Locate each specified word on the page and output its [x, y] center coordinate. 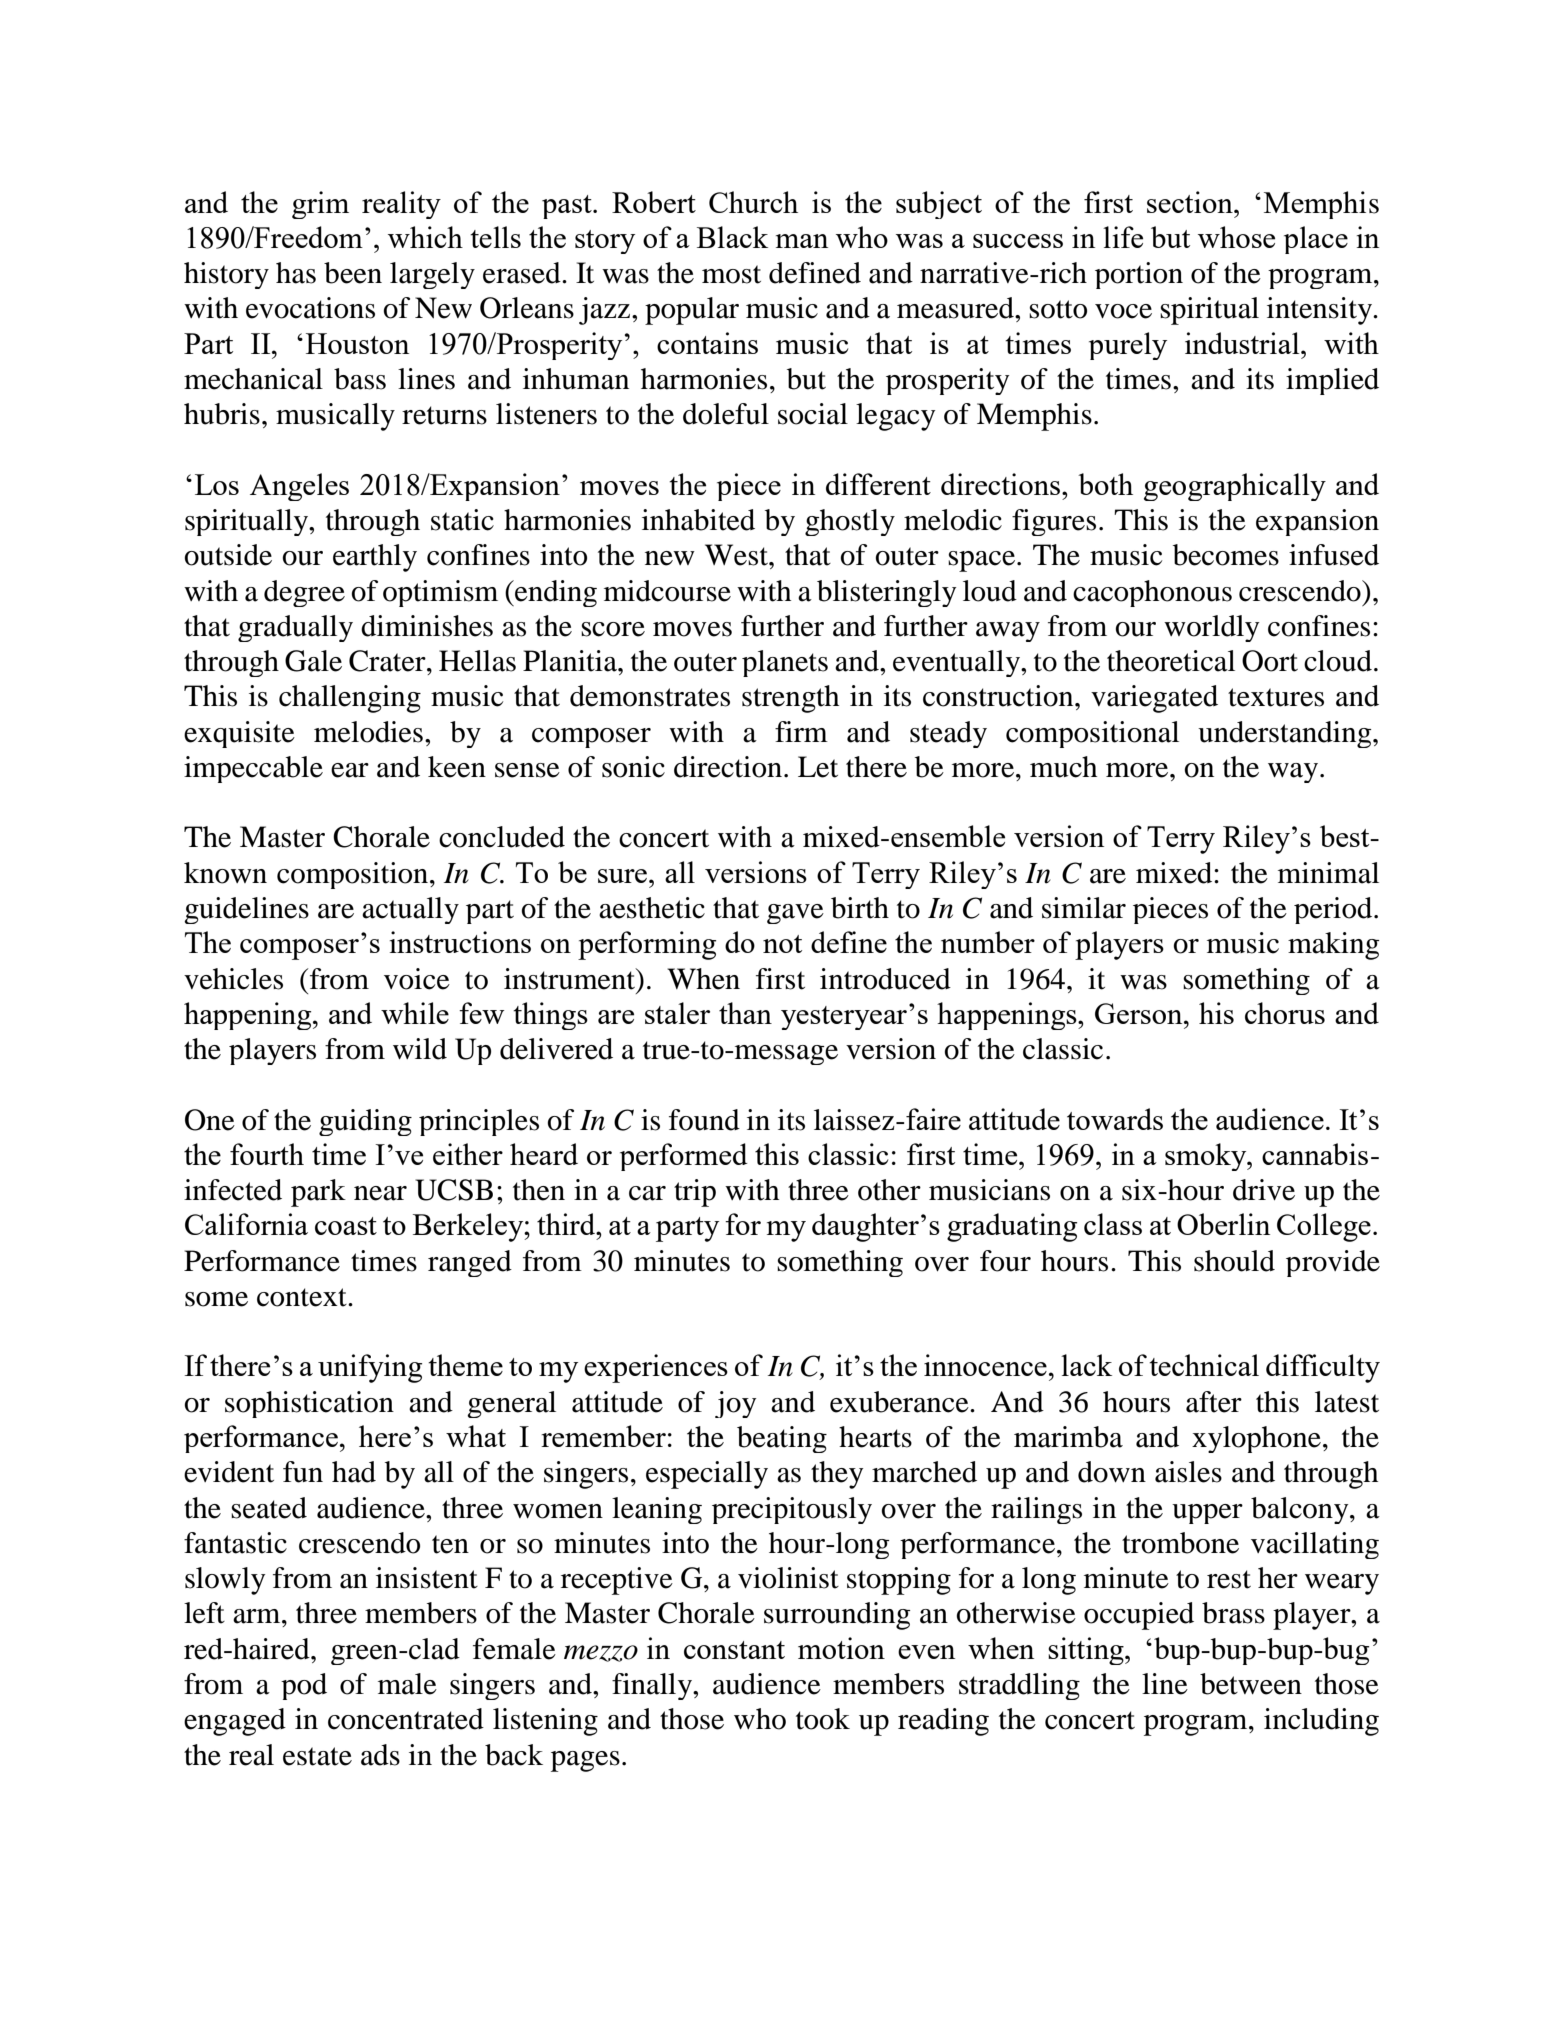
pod [304, 1686]
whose [1236, 237]
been [353, 273]
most [731, 274]
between [1251, 1684]
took [823, 1719]
